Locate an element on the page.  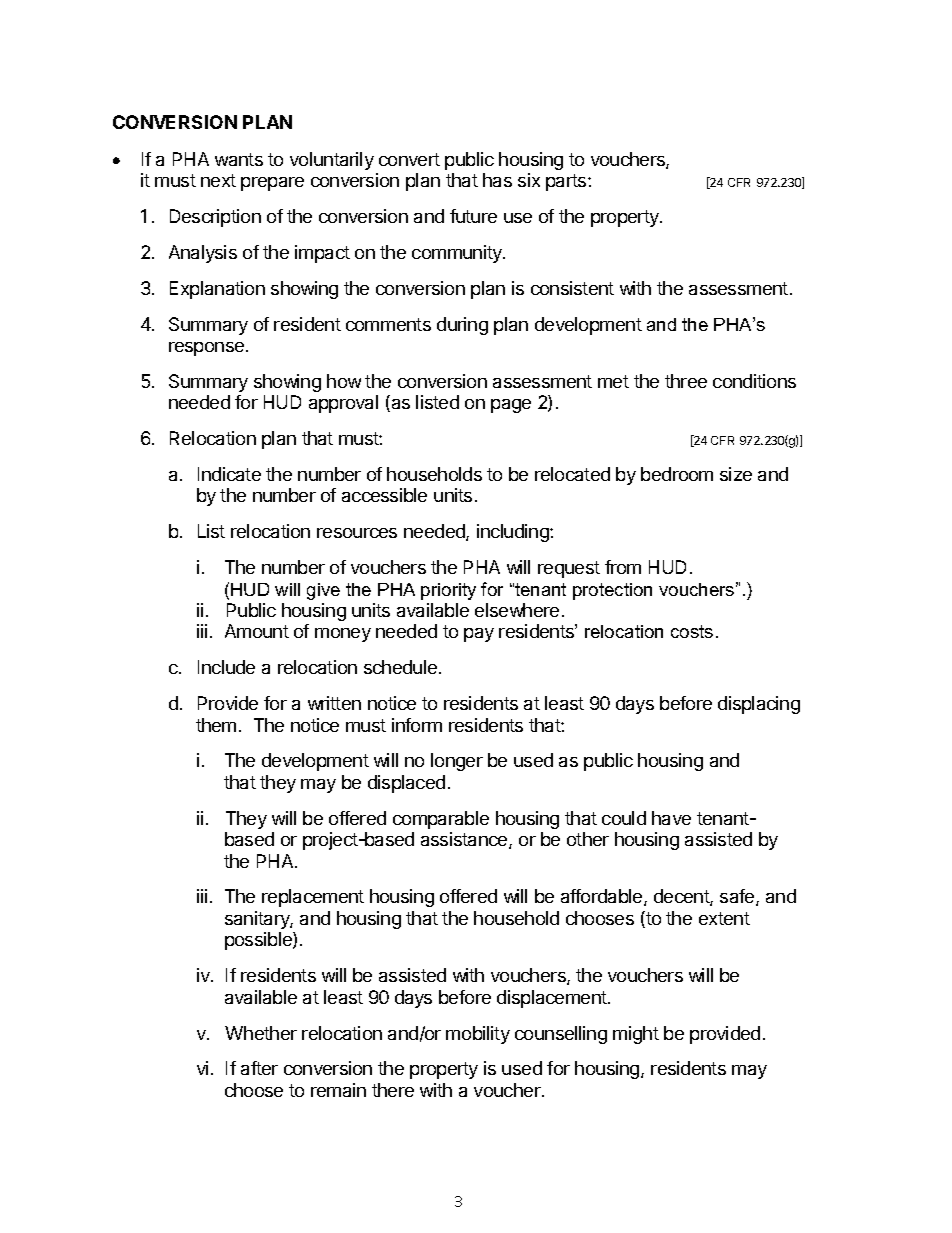
bedroom is located at coordinates (677, 474).
